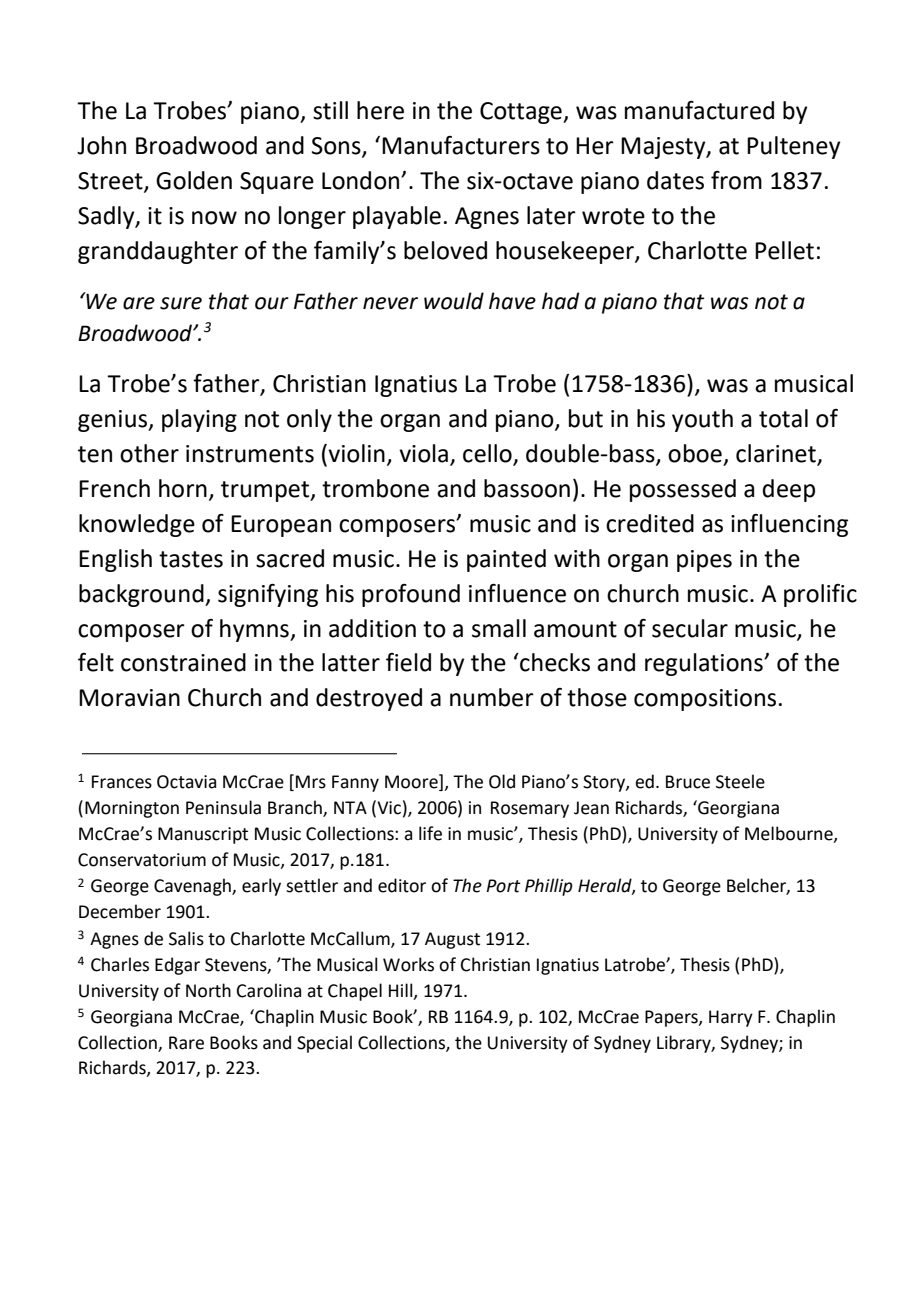 The image size is (924, 1313). What do you see at coordinates (705, 664) in the image?
I see `regulations` at bounding box center [705, 664].
